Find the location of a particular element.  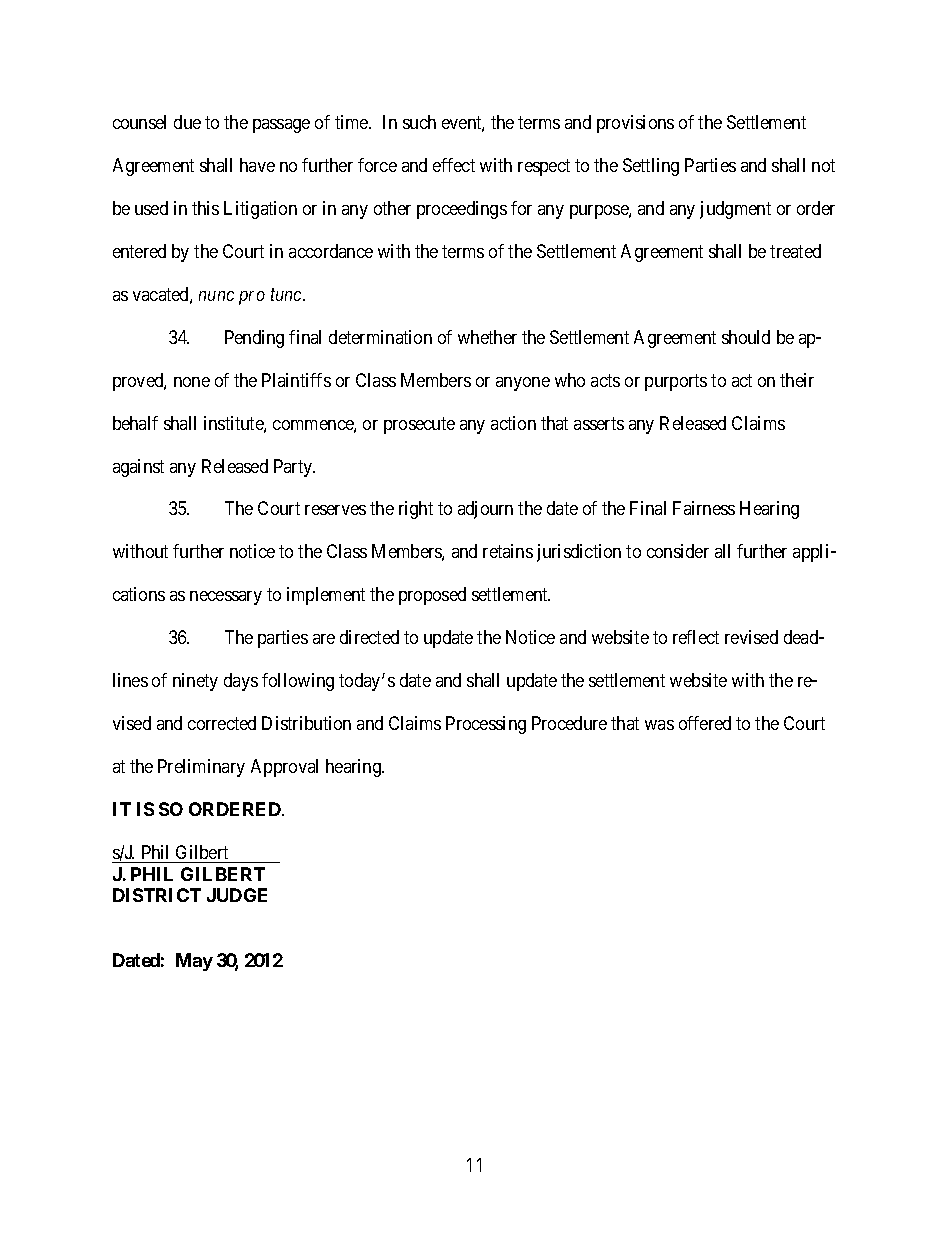

JUDGE is located at coordinates (237, 895).
